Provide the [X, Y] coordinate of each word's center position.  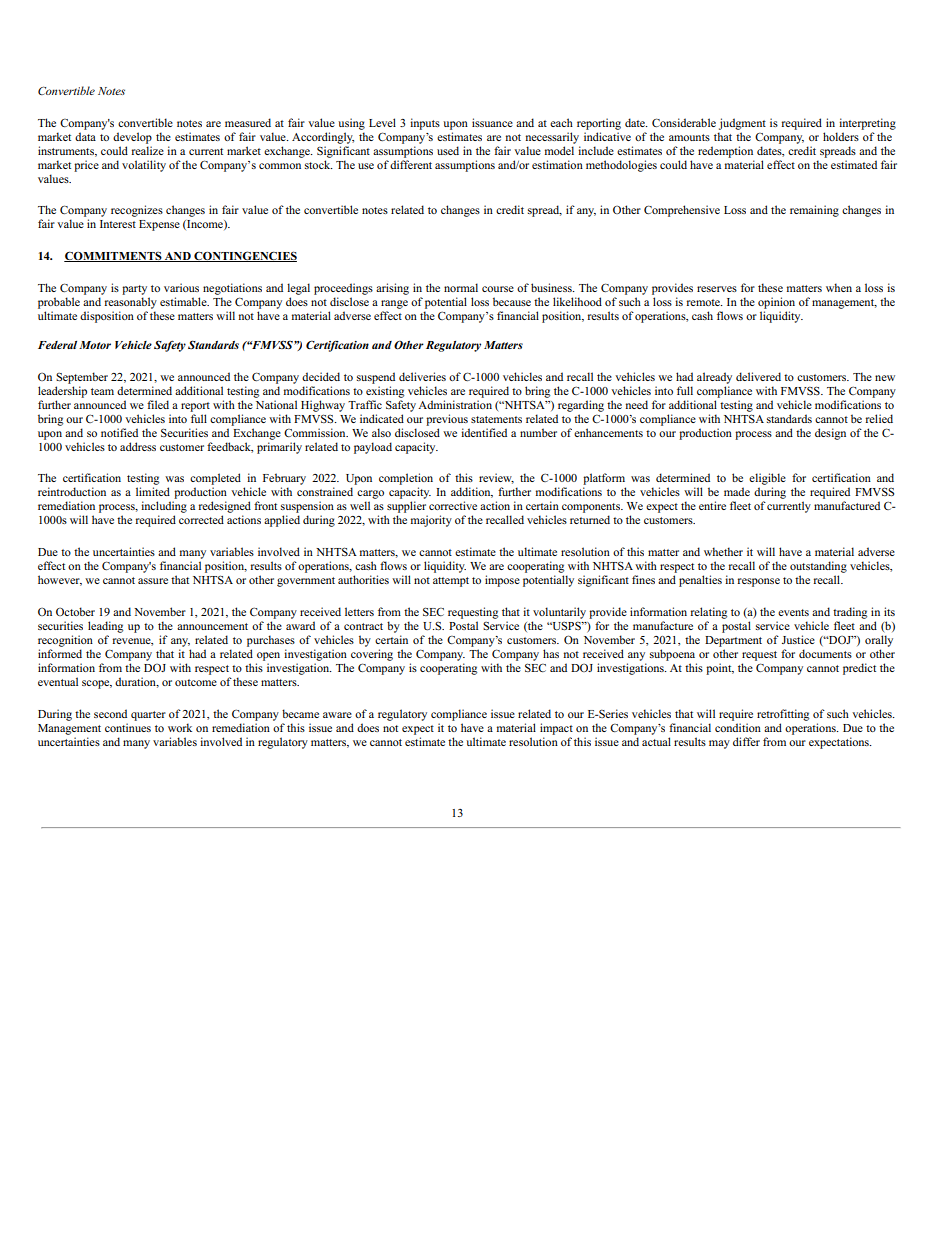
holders [841, 136]
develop [132, 138]
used [448, 150]
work [180, 727]
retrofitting [783, 715]
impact [556, 729]
